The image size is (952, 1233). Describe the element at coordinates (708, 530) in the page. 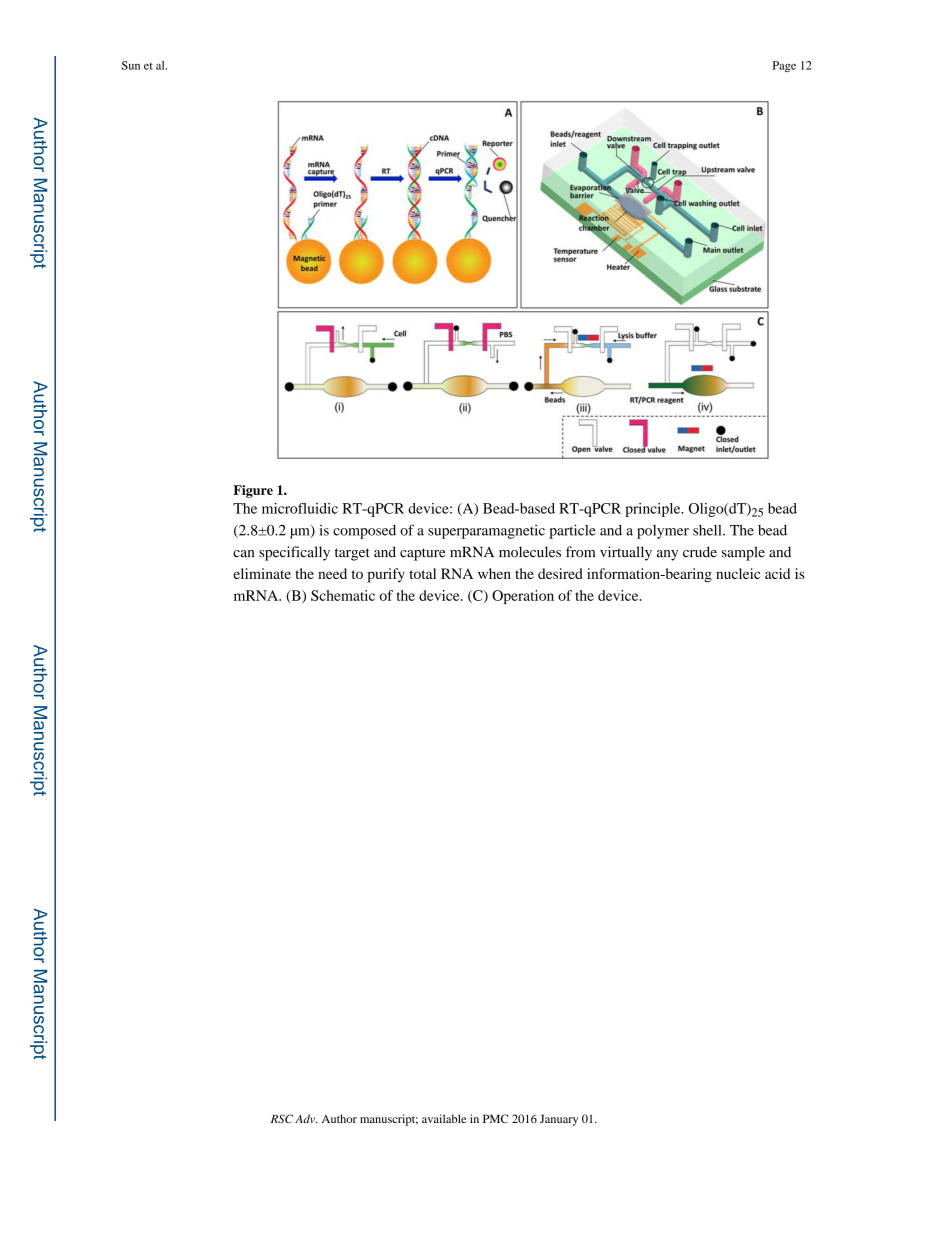

I see `shell` at that location.
